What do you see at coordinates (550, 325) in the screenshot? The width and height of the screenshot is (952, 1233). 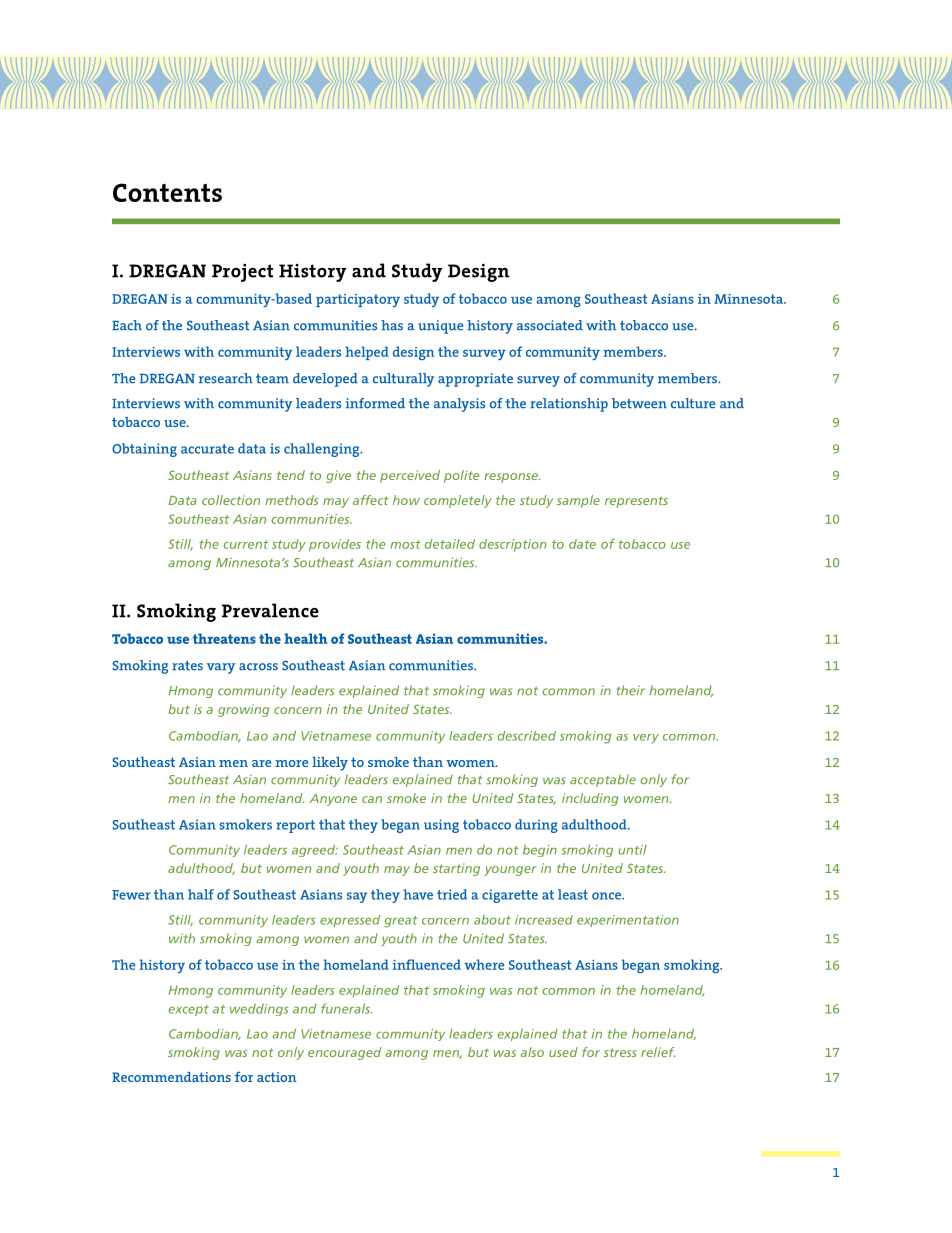 I see `associated` at bounding box center [550, 325].
